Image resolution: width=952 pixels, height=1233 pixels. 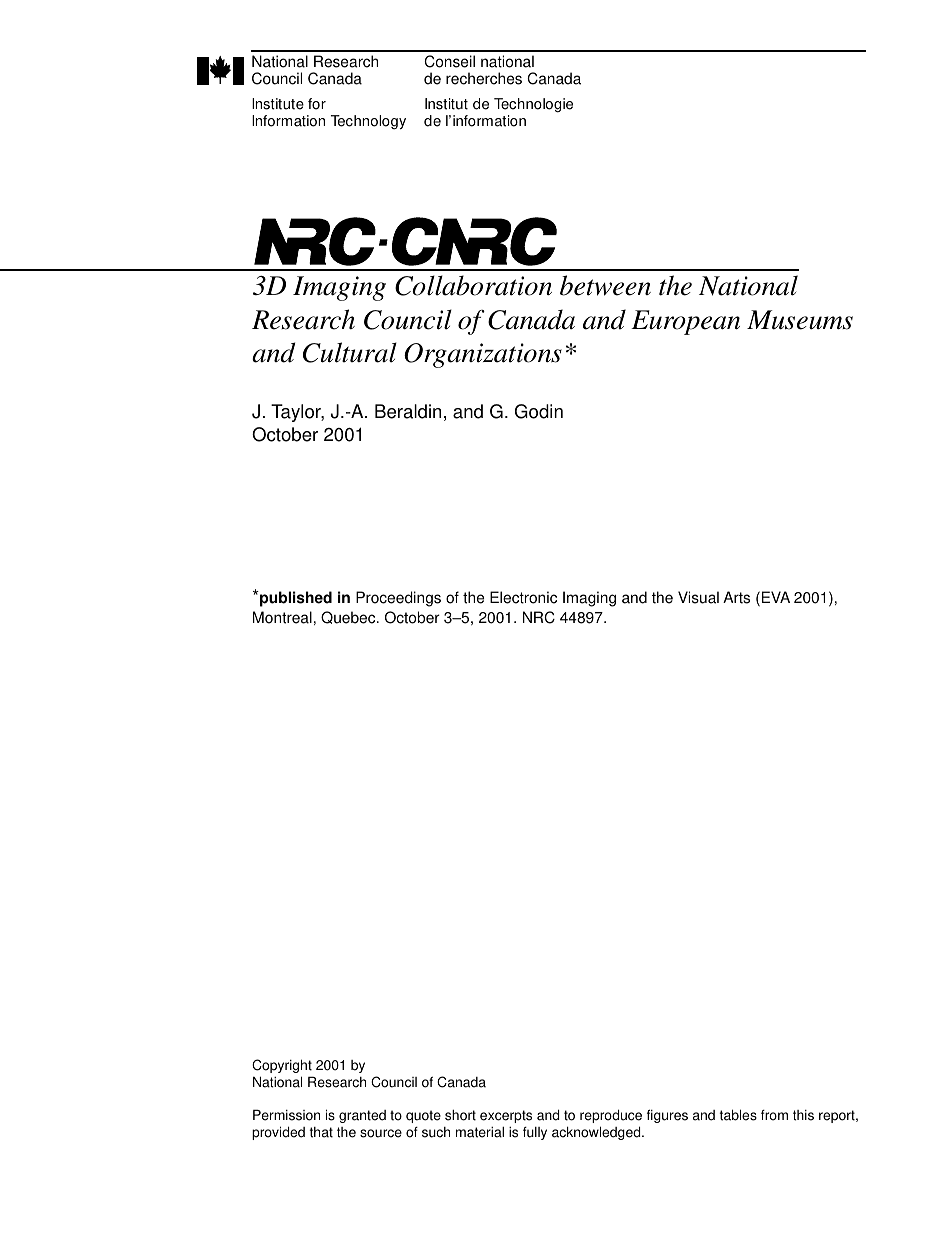 I want to click on Electronic, so click(x=523, y=597).
